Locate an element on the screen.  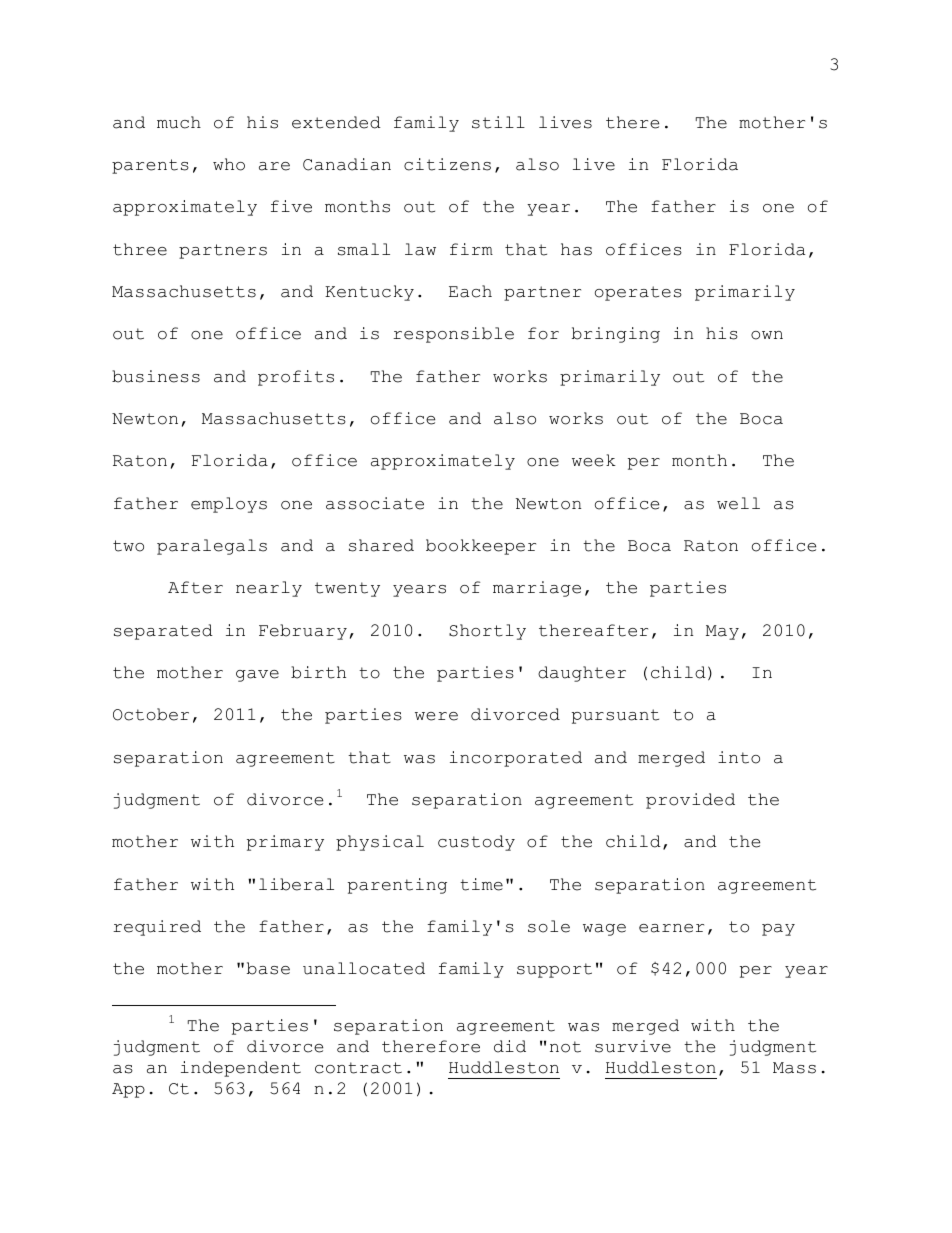
bookkeeper is located at coordinates (481, 547).
